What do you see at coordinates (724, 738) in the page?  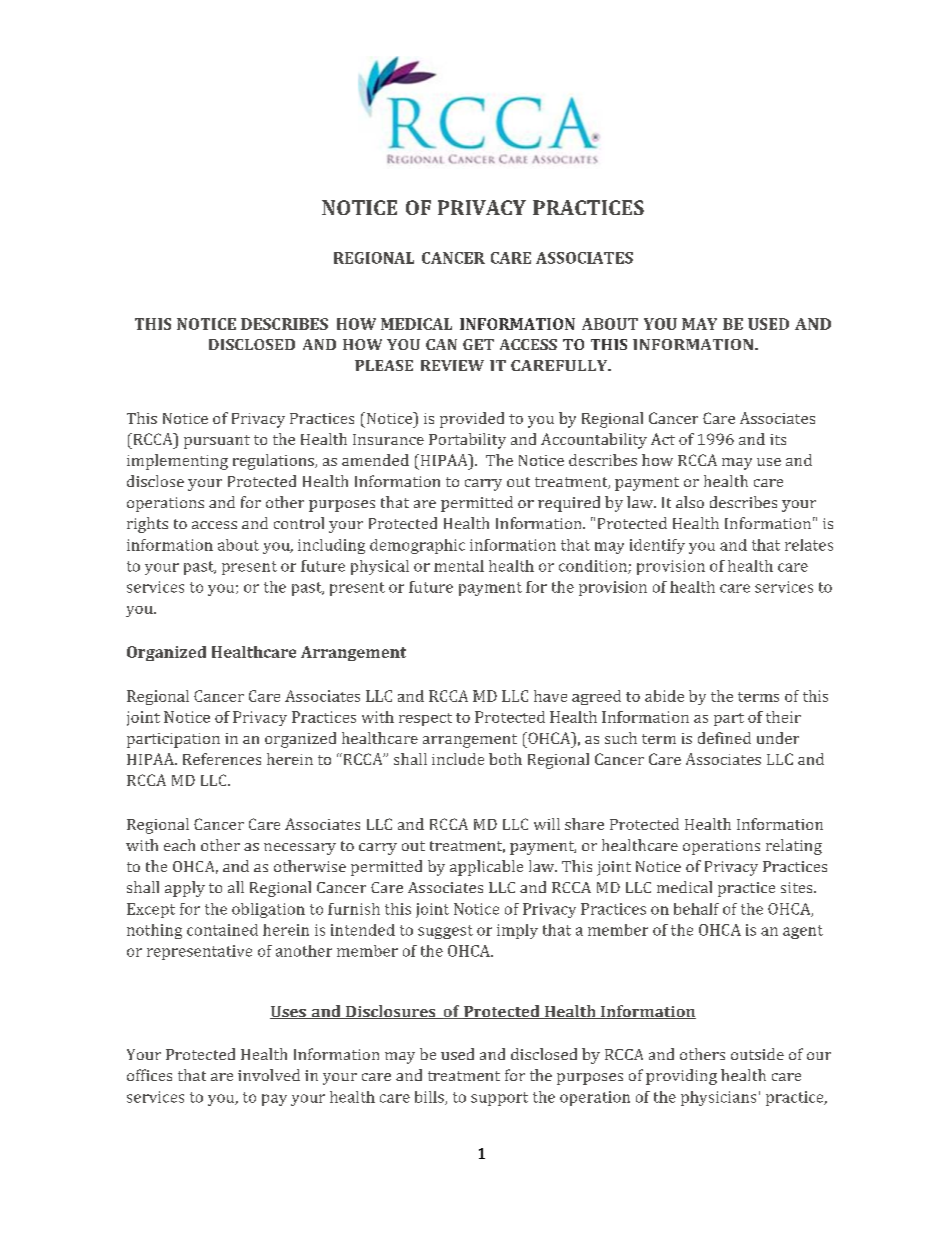 I see `defined` at bounding box center [724, 738].
